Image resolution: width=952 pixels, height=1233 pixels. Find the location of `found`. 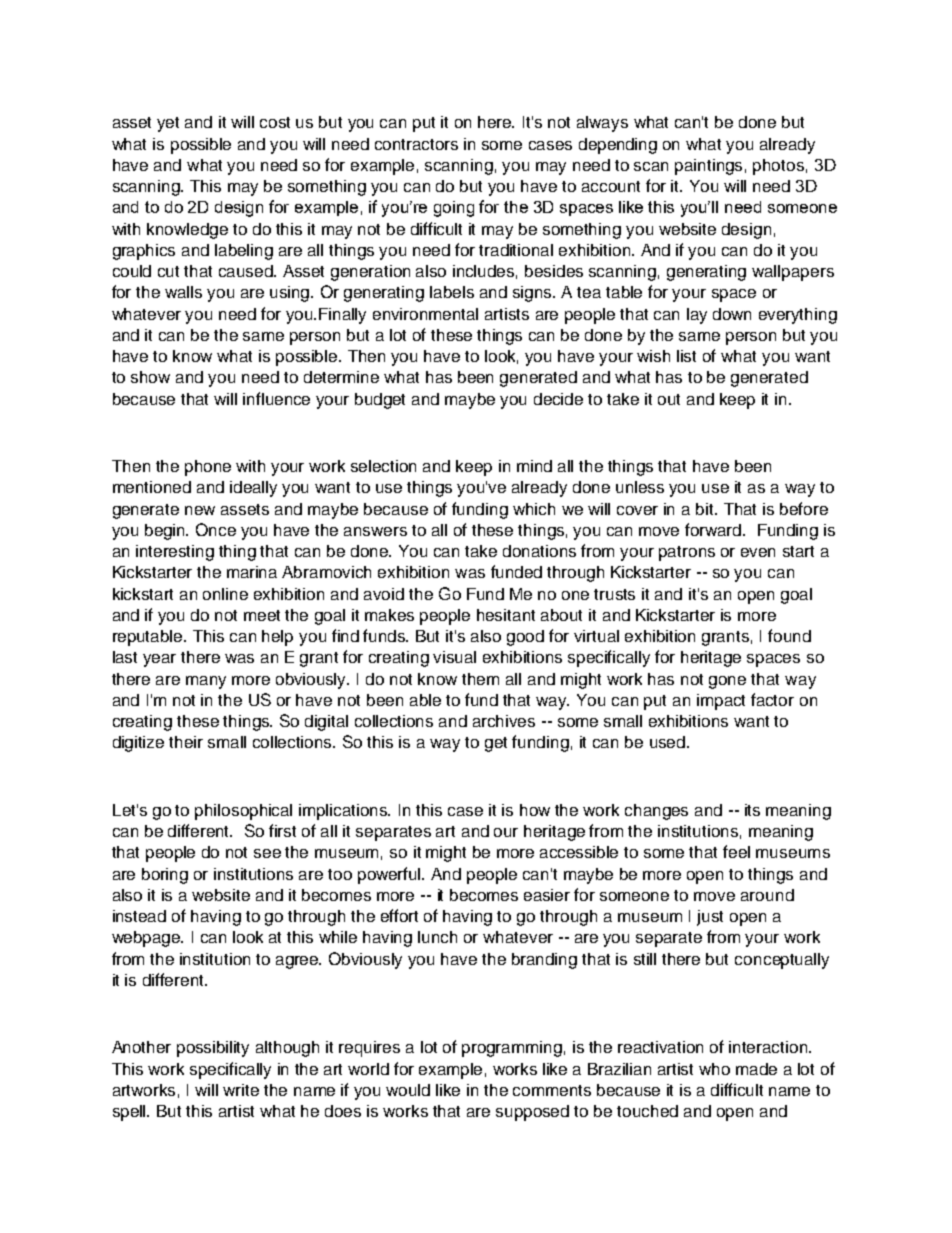

found is located at coordinates (789, 635).
